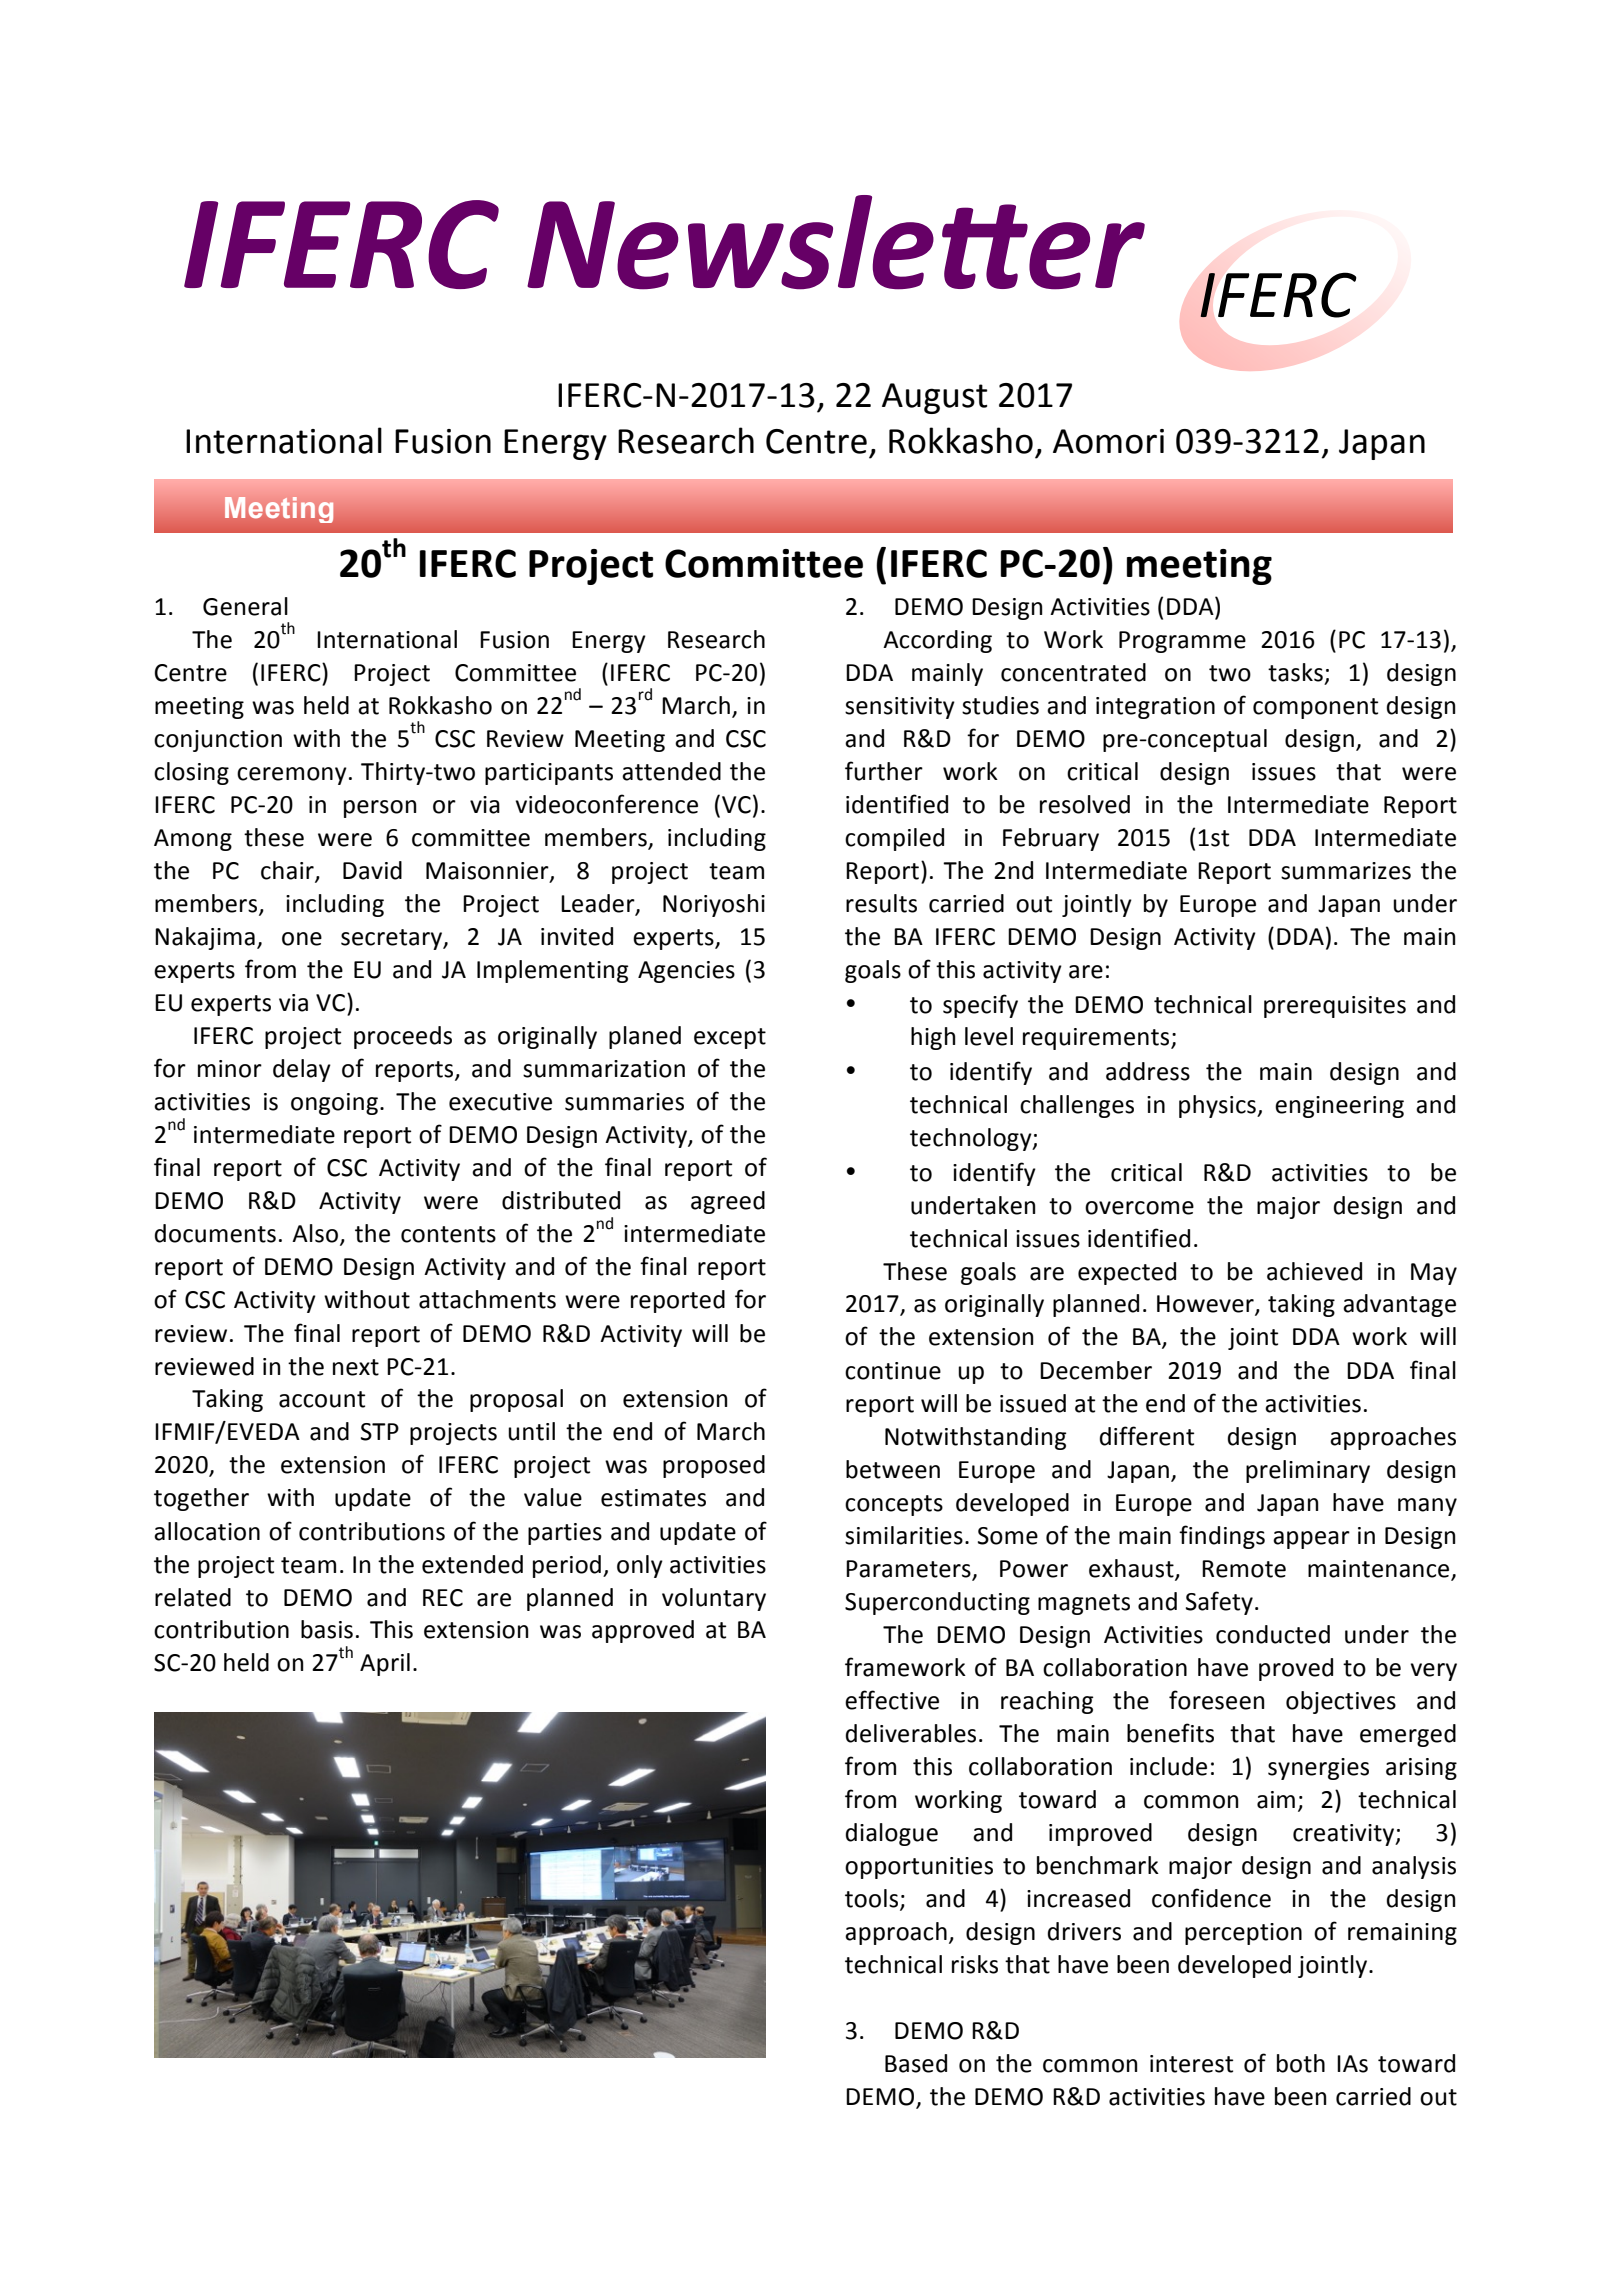 Image resolution: width=1610 pixels, height=2278 pixels. I want to click on General, so click(245, 606).
